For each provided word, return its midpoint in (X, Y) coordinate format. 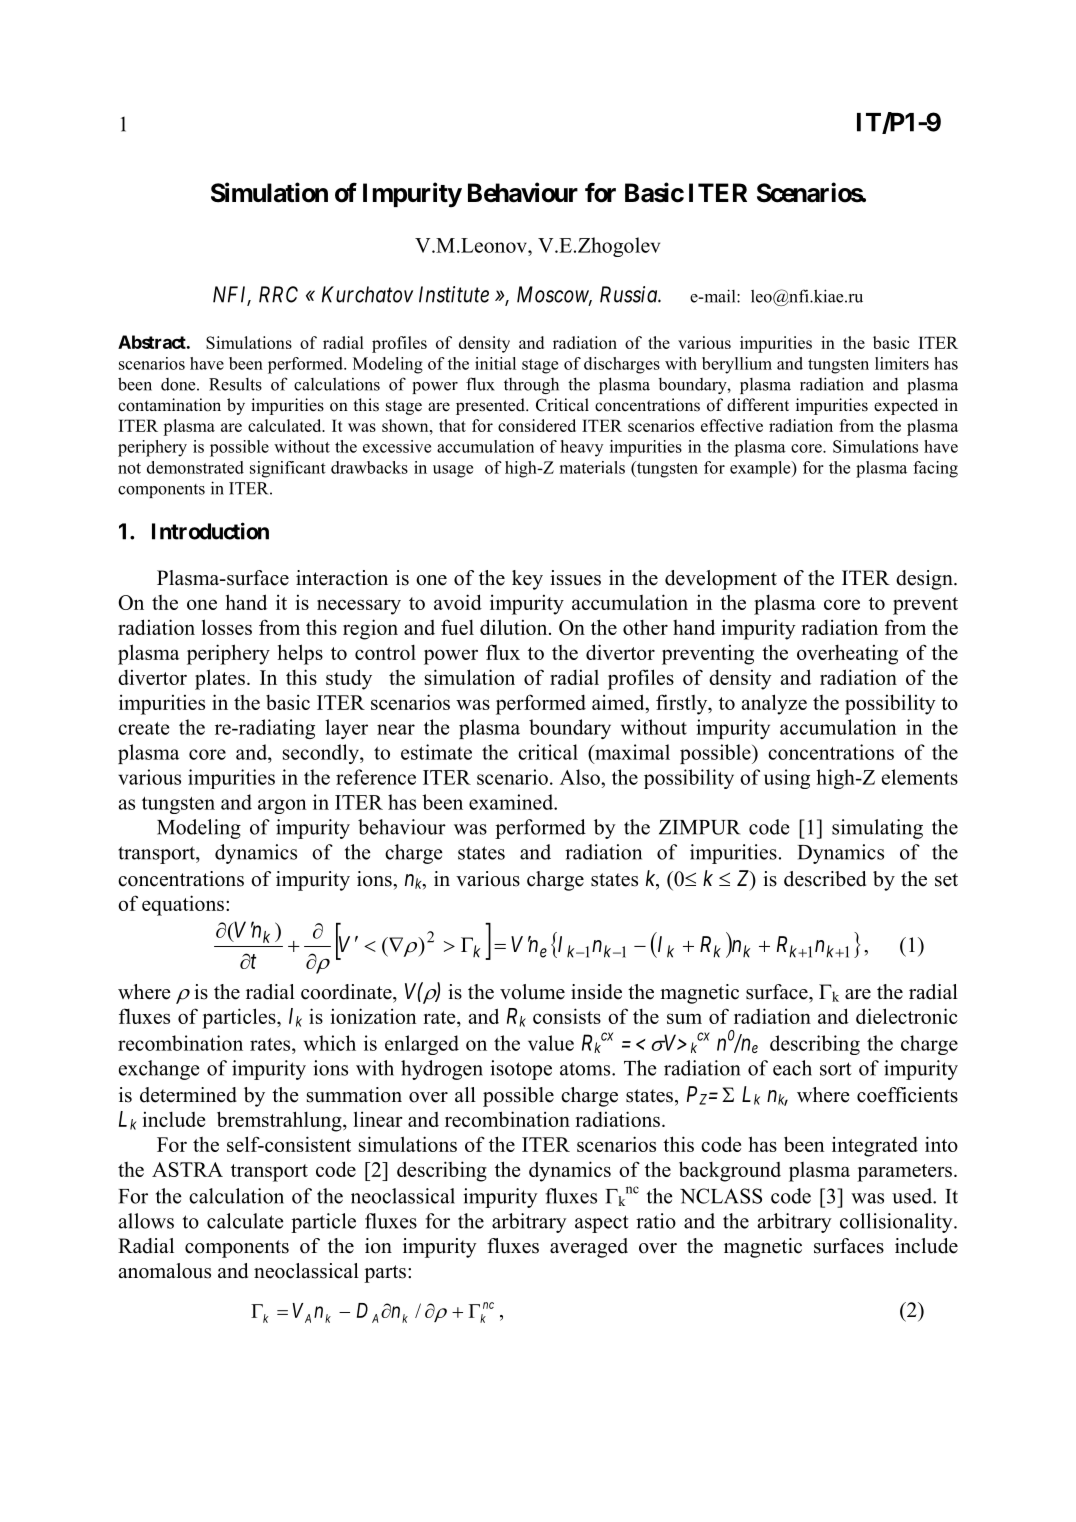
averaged (589, 1248)
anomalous (164, 1271)
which (330, 1043)
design (925, 580)
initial (495, 363)
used (913, 1196)
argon (282, 806)
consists (567, 1016)
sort (836, 1069)
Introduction (210, 531)
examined (512, 802)
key (527, 580)
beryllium (737, 365)
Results (235, 384)
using (787, 779)
